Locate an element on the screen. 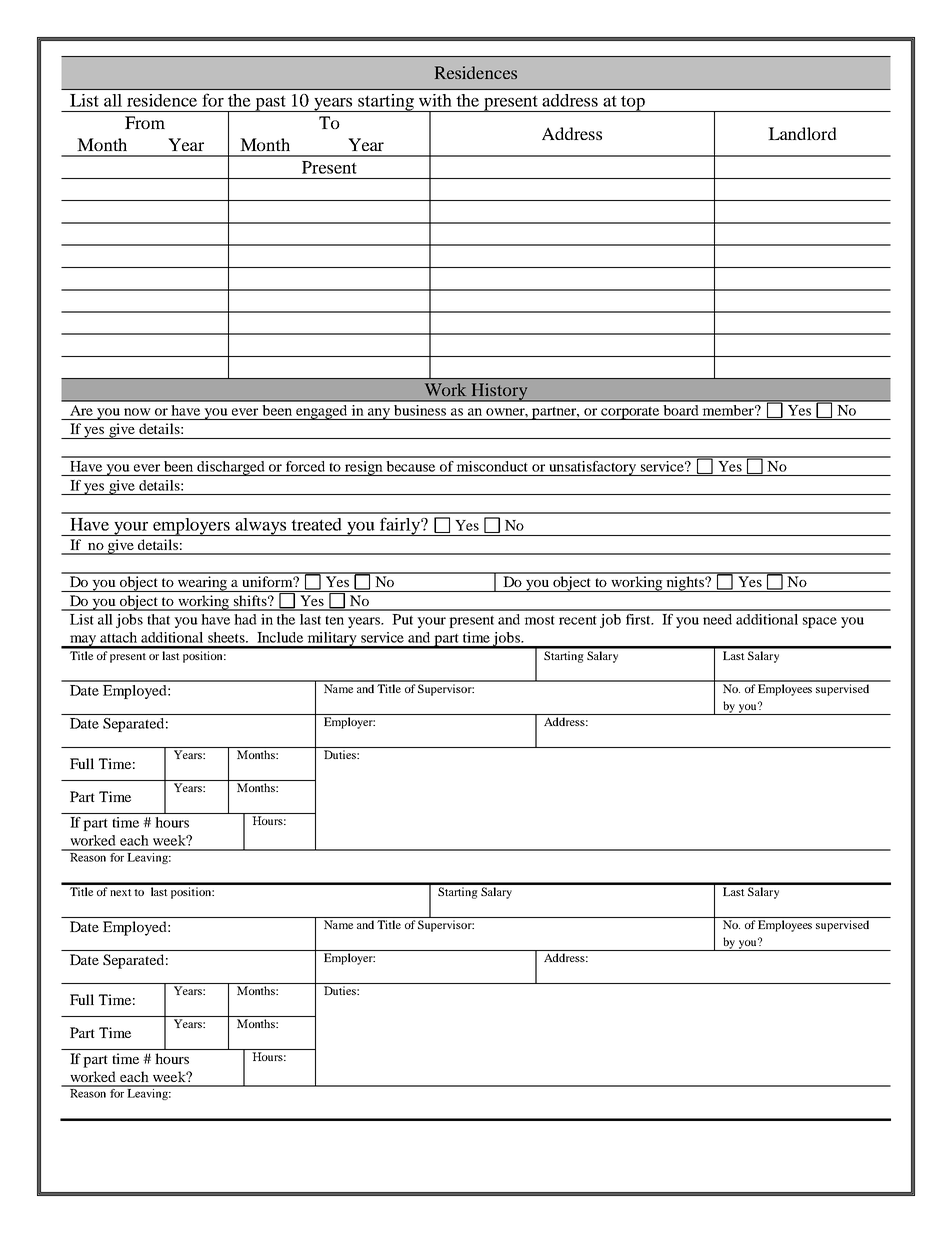 The width and height of the screenshot is (952, 1233). Put is located at coordinates (402, 619).
